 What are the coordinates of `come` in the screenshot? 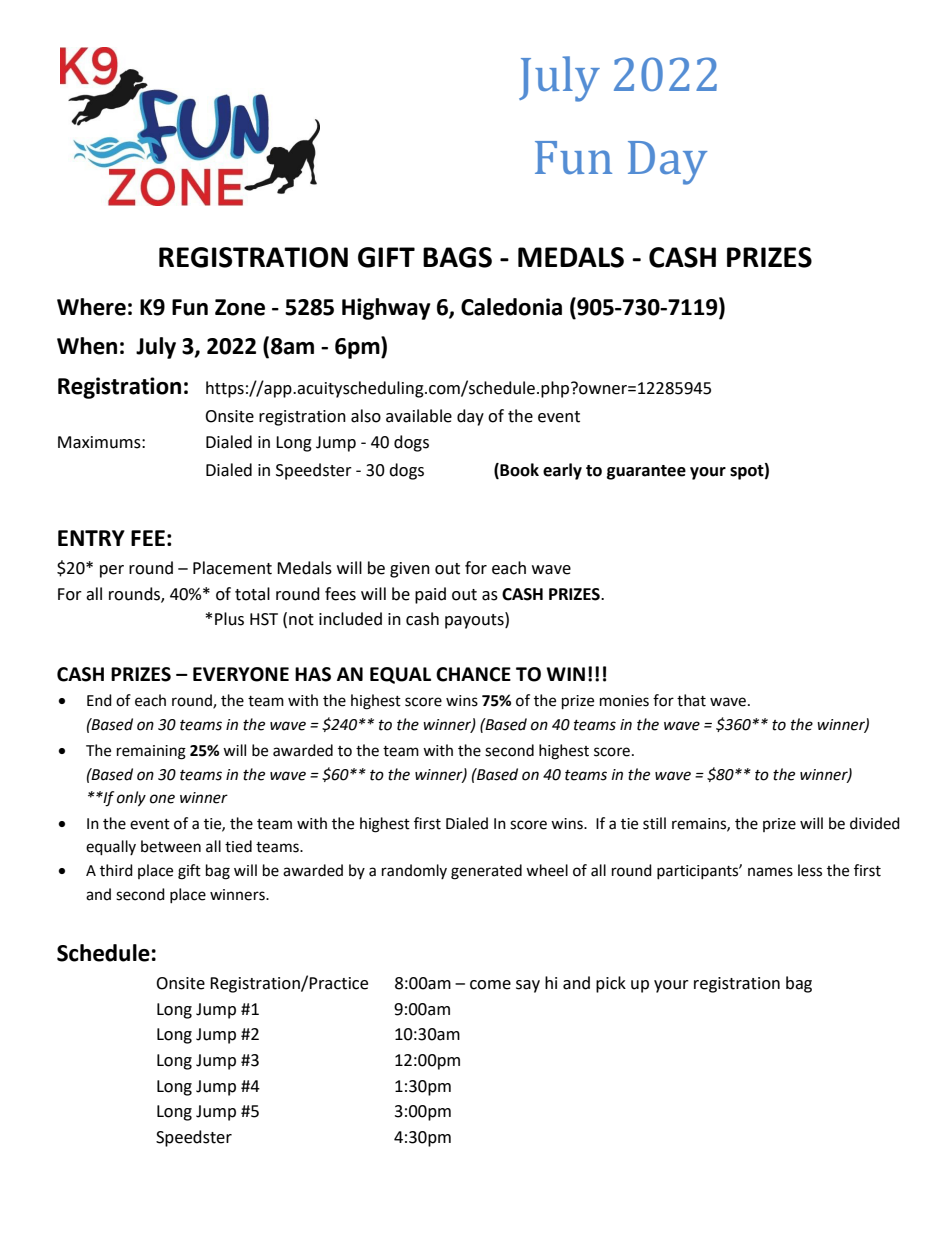 It's located at (490, 985).
